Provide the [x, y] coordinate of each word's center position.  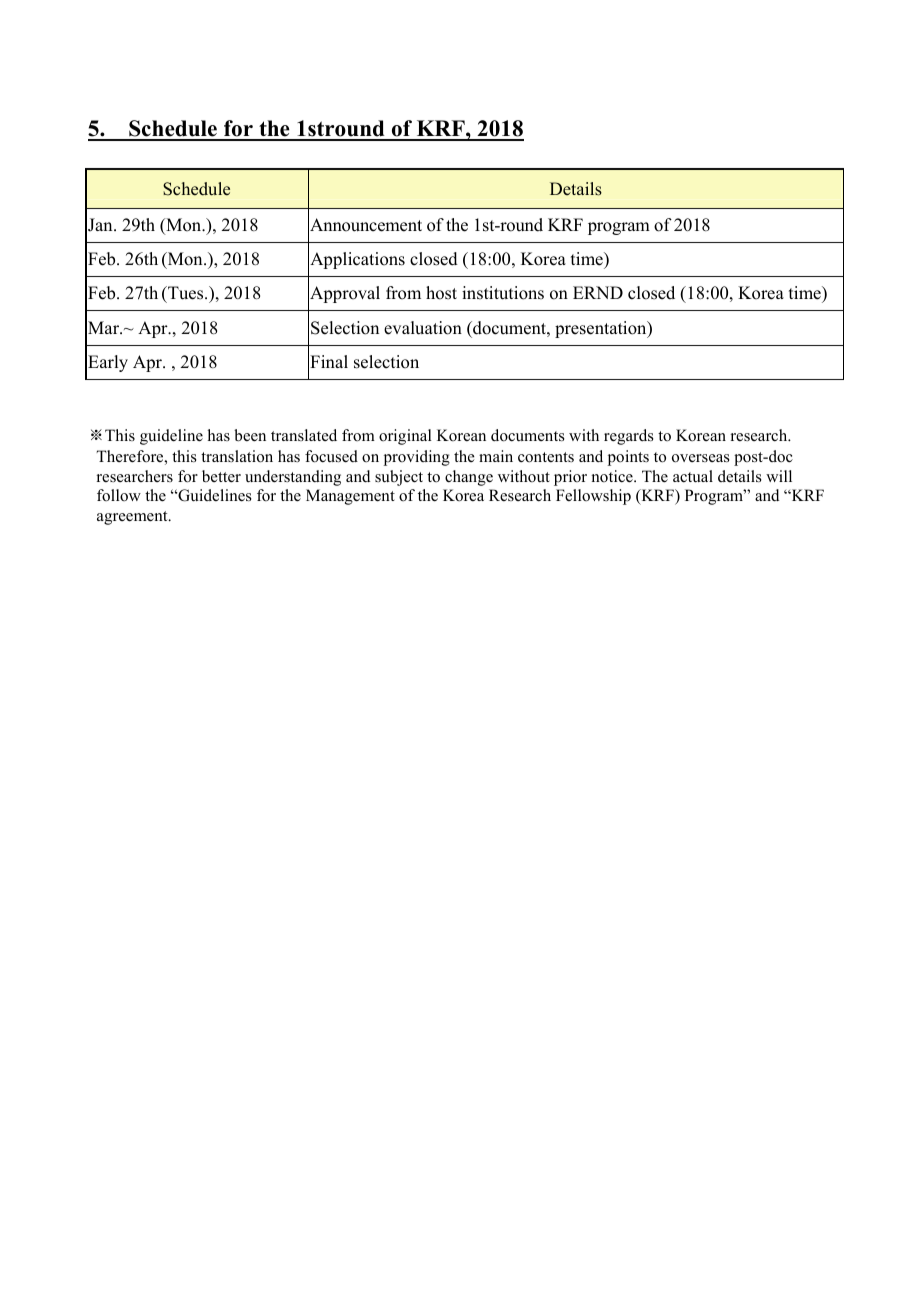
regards [629, 437]
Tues [186, 294]
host [441, 293]
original [405, 437]
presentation [602, 329]
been [250, 435]
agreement [133, 518]
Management [350, 497]
